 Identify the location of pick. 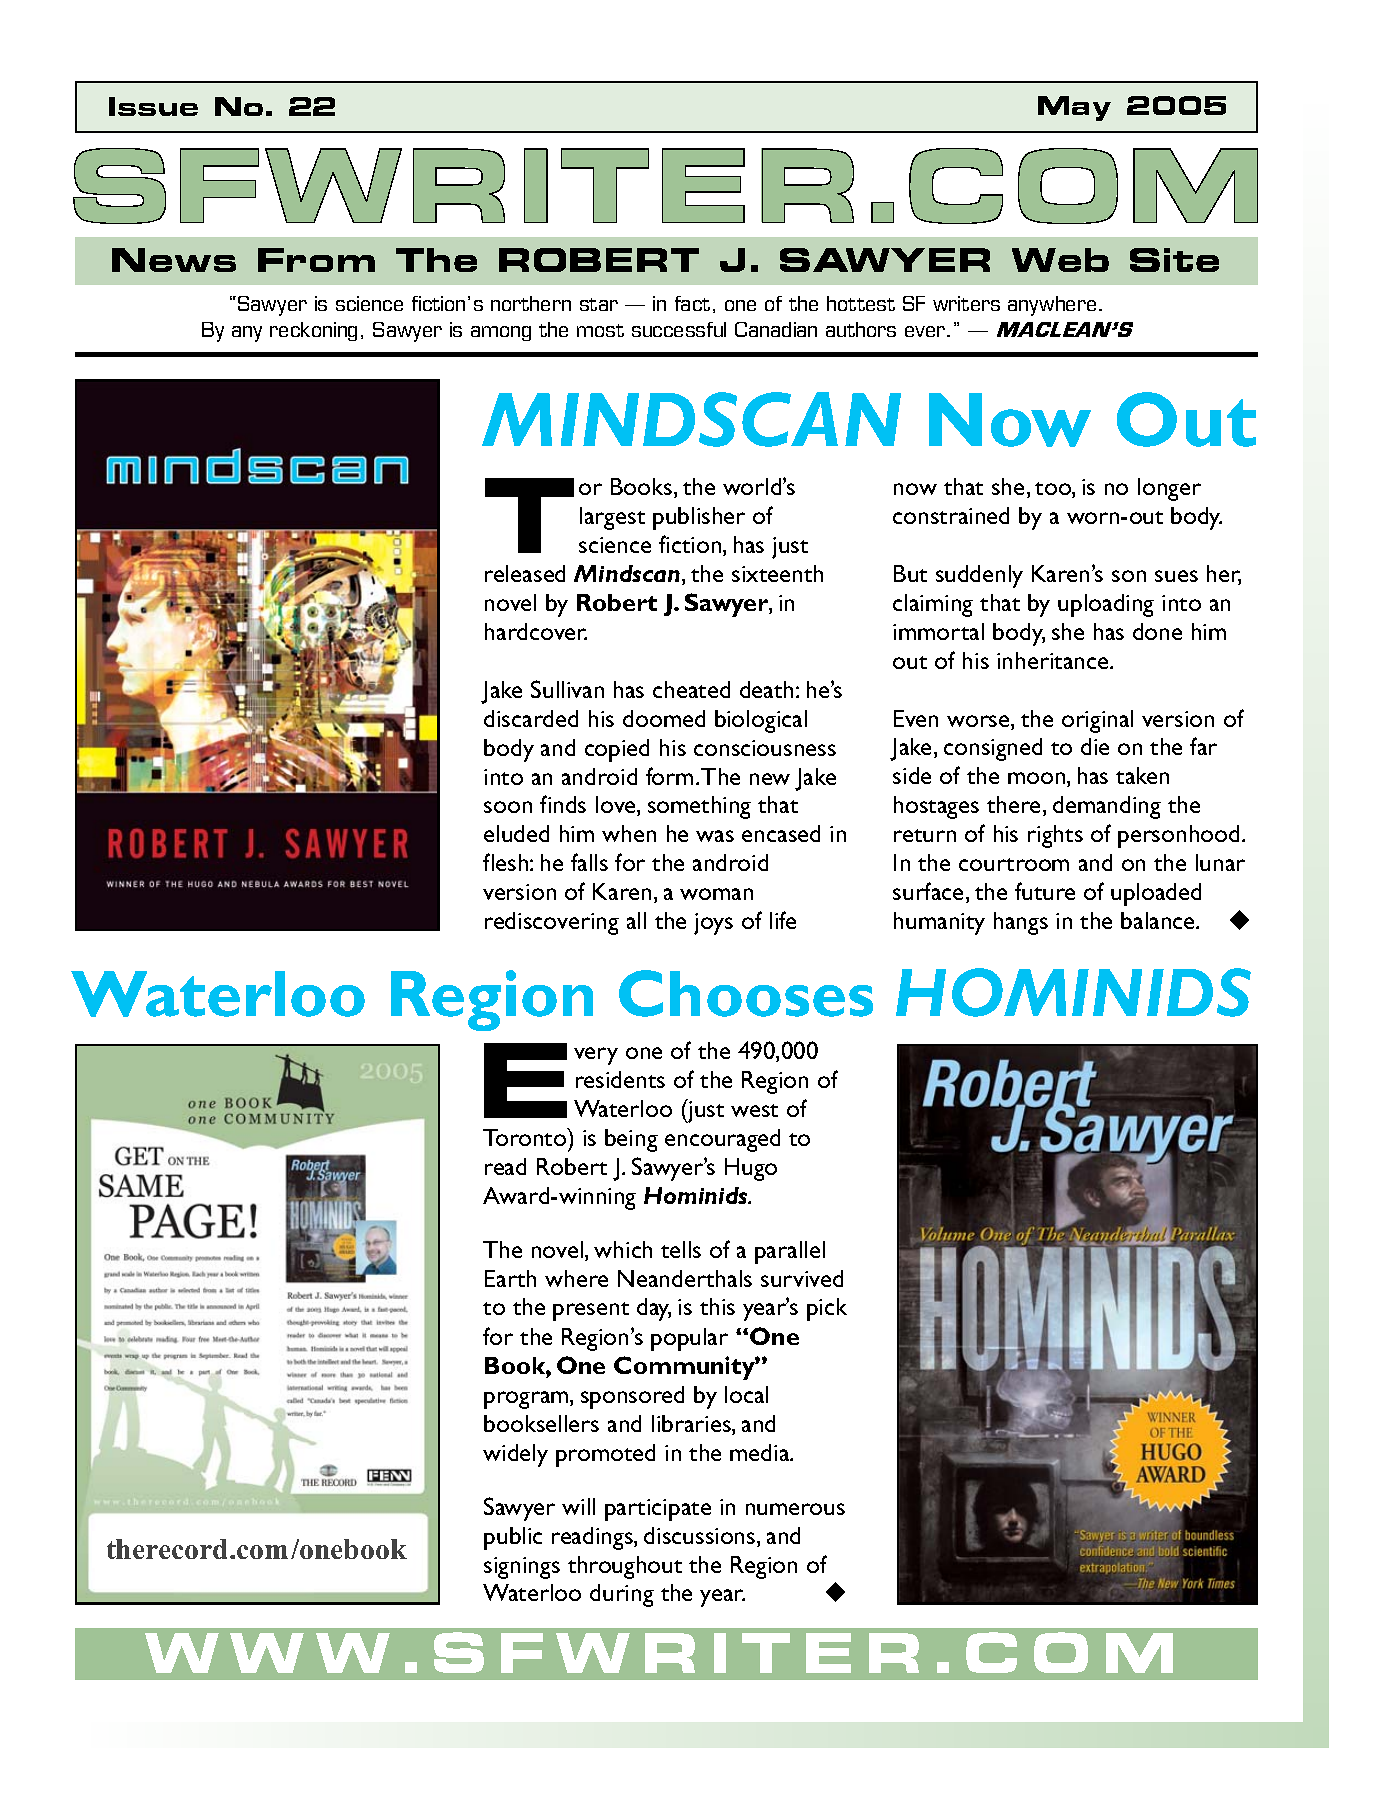
(827, 1309).
